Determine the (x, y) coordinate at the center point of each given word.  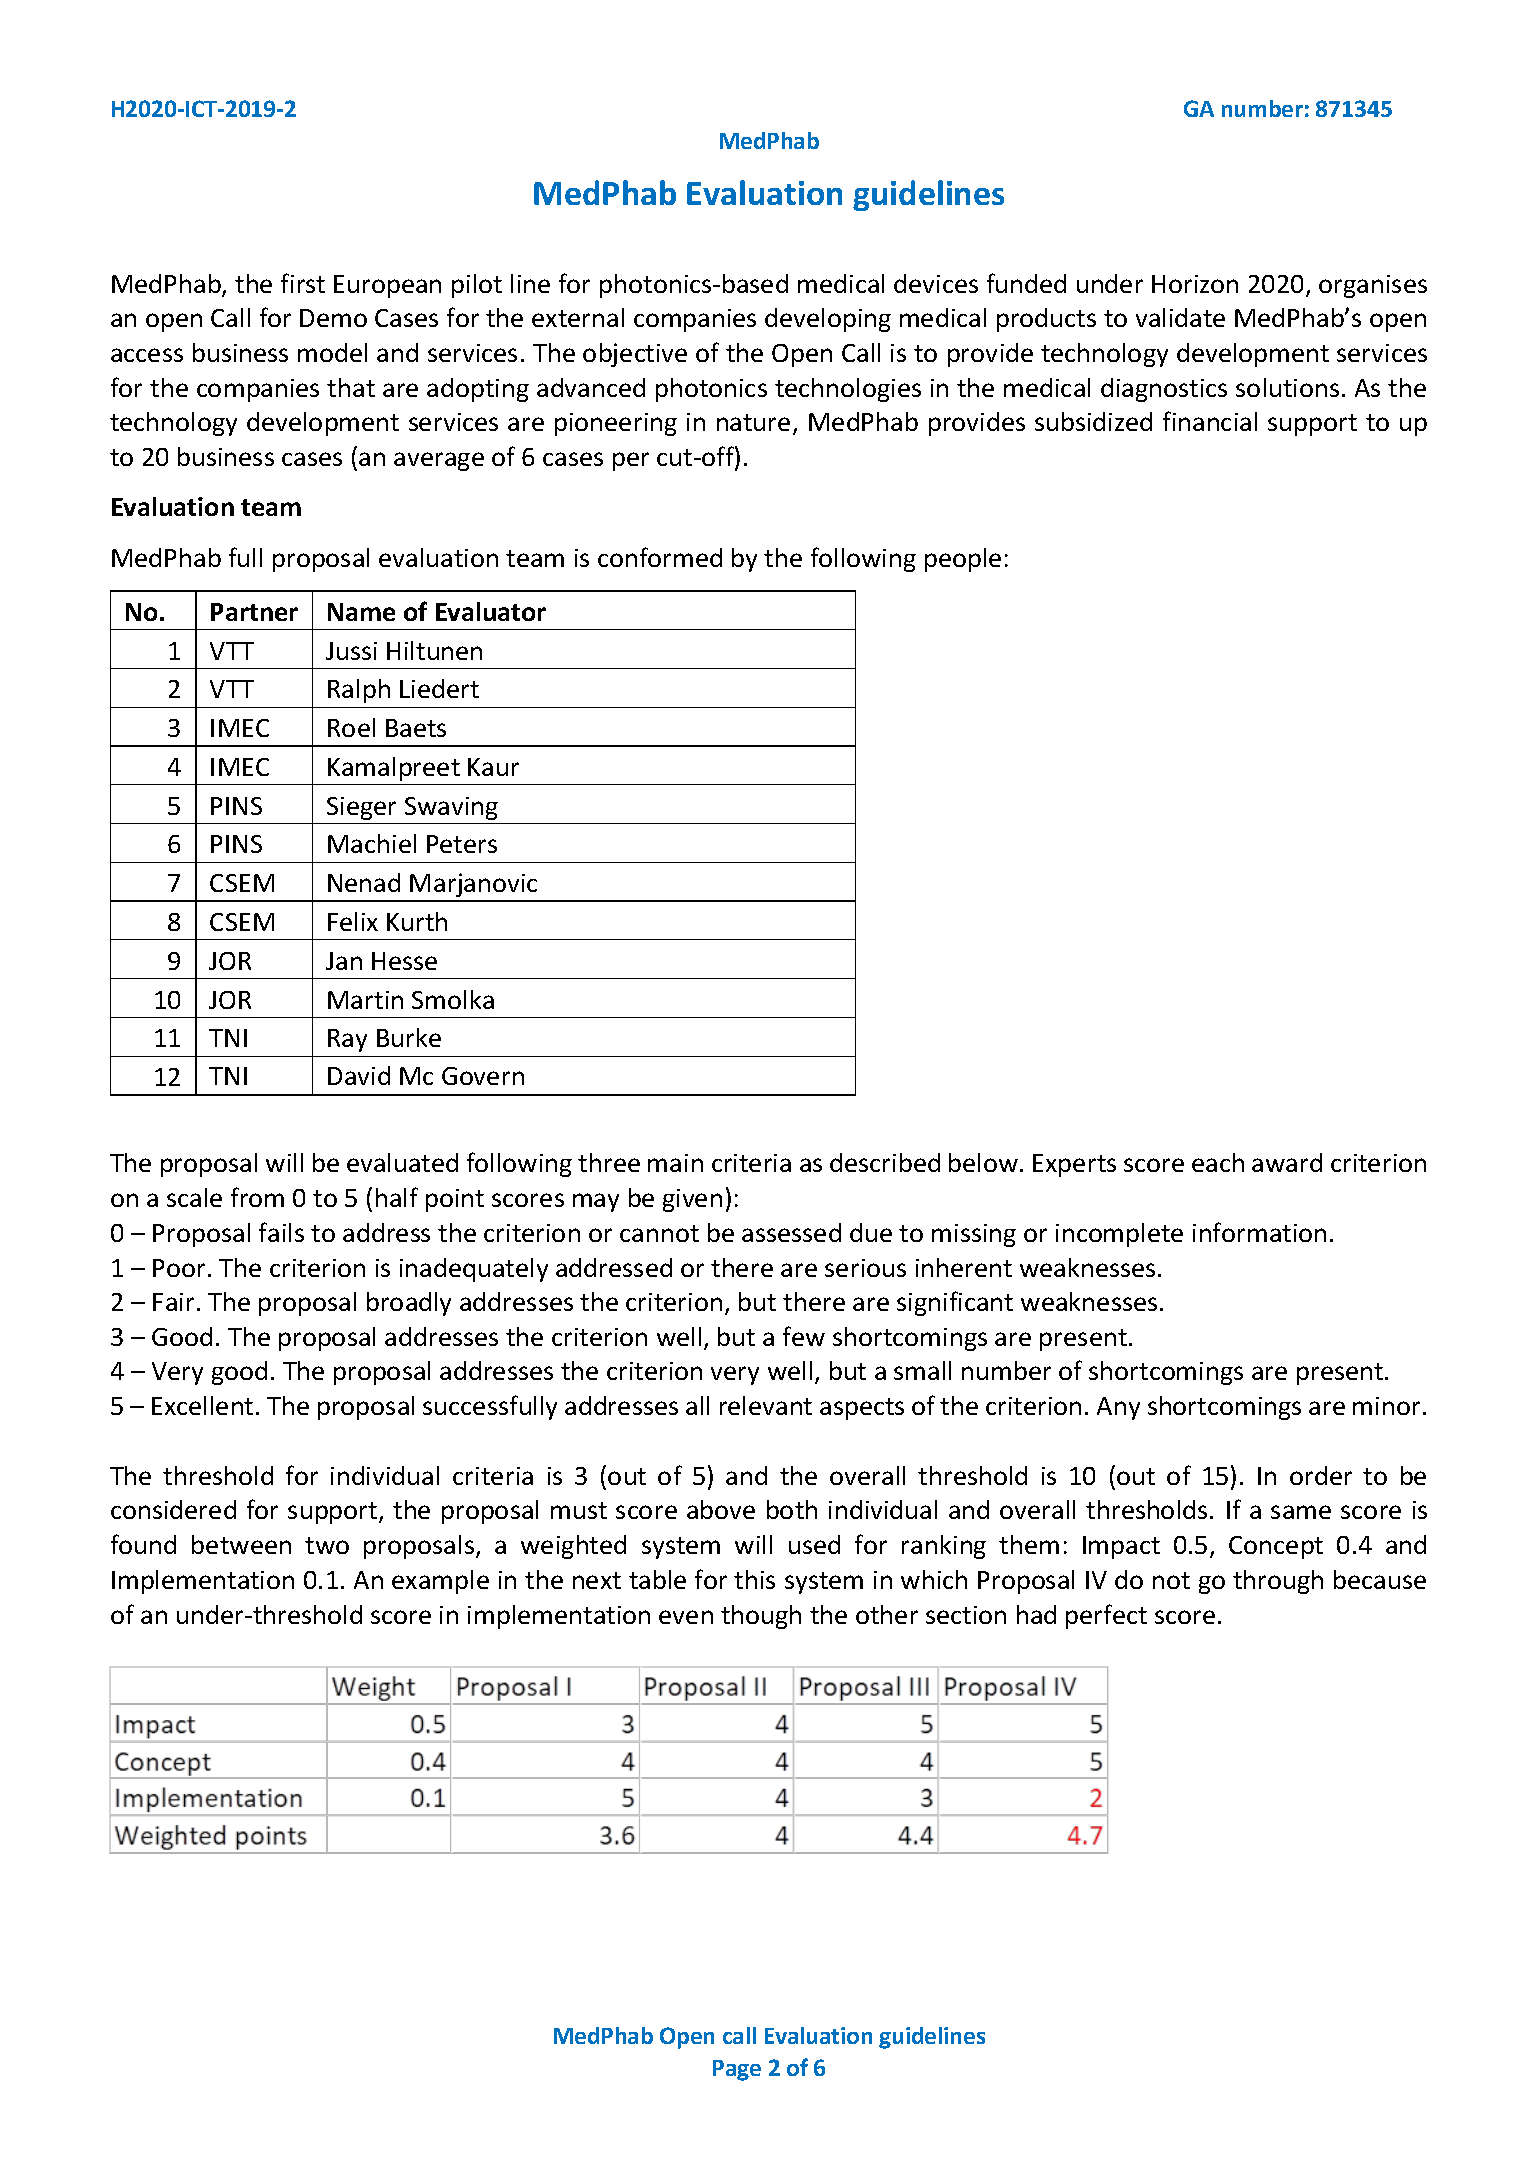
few (804, 1336)
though (761, 1617)
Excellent (202, 1405)
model (332, 352)
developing (828, 320)
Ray (347, 1040)
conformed (660, 557)
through (1278, 1582)
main (675, 1163)
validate (1180, 317)
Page (737, 2070)
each (1218, 1162)
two (327, 1545)
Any (1118, 1408)
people (963, 560)
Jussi (351, 651)
